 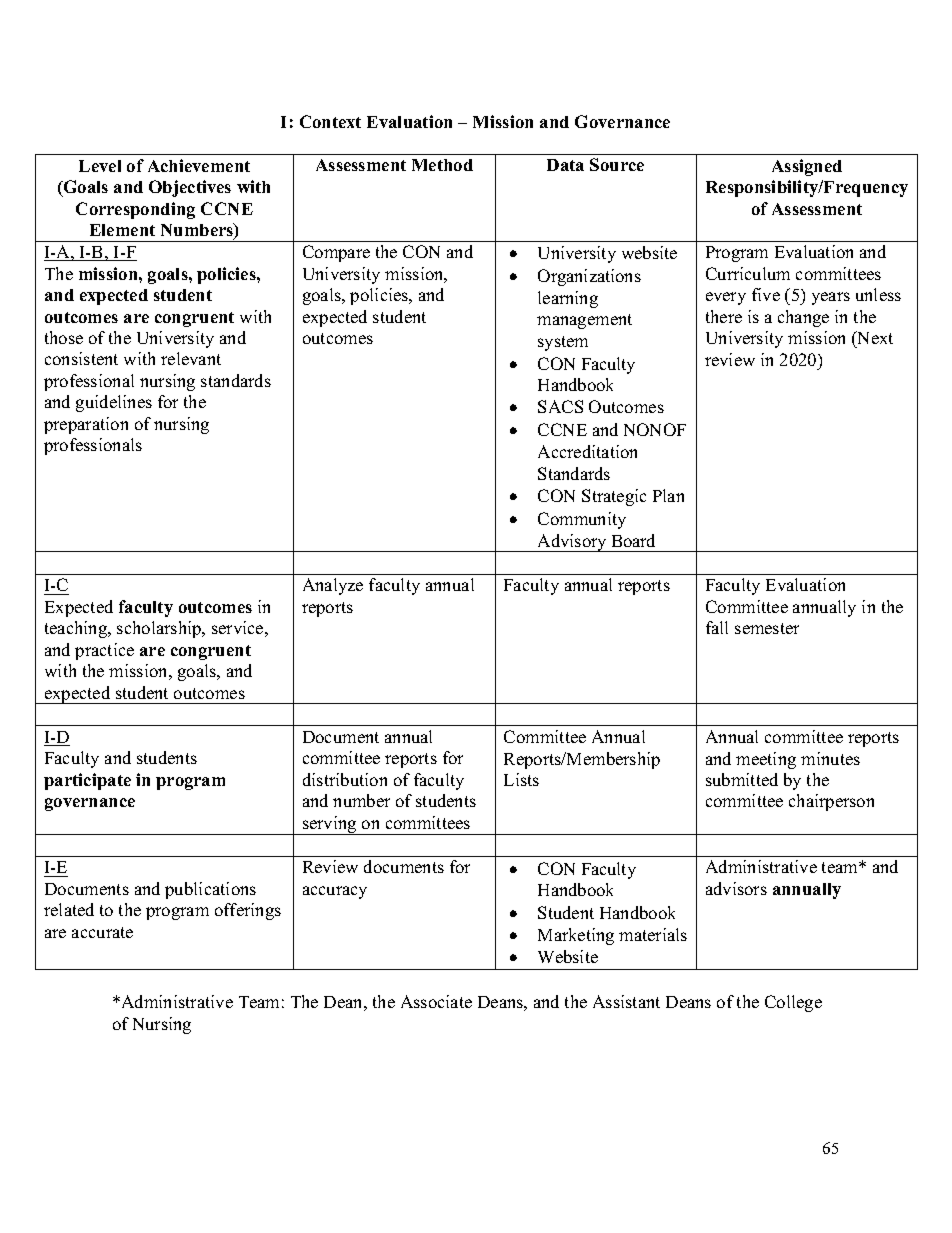 I want to click on Associate, so click(x=436, y=1001).
